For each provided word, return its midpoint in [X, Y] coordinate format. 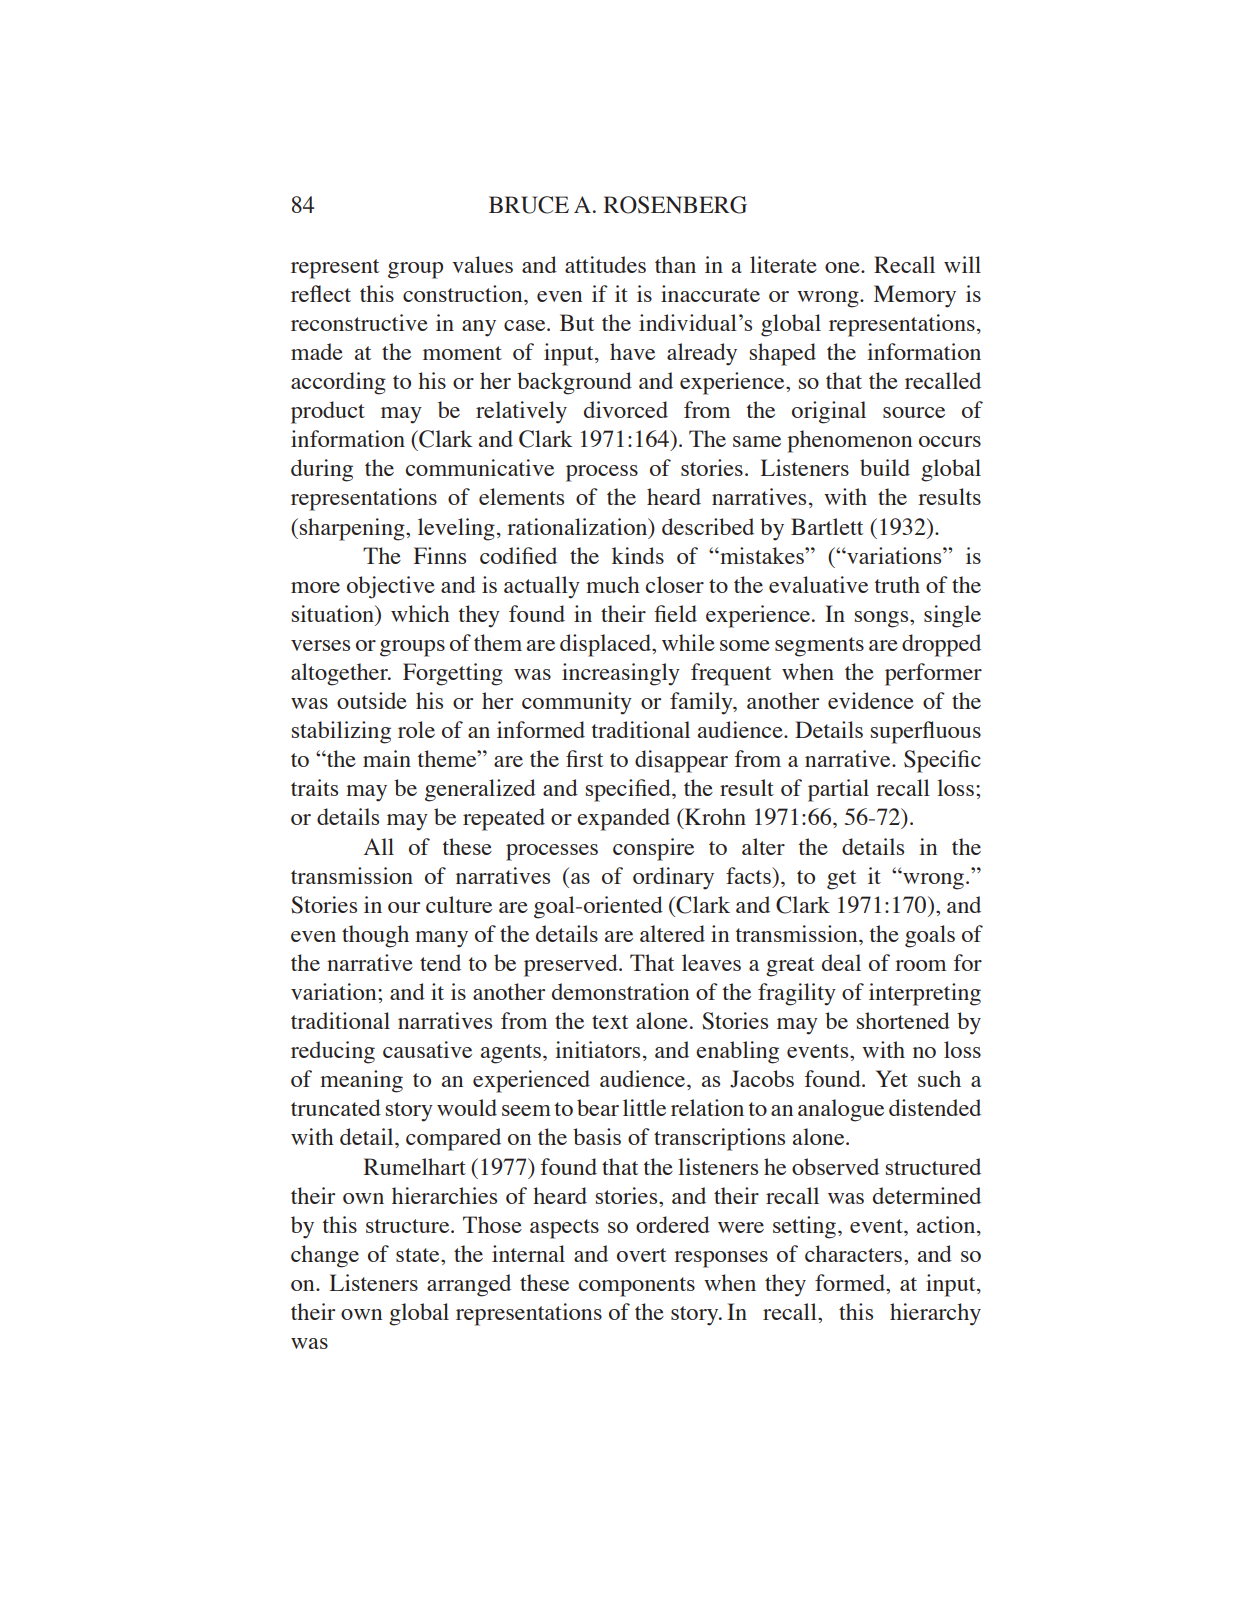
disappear [681, 761]
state [419, 1255]
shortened [903, 1020]
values [482, 264]
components [637, 1287]
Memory [915, 296]
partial [838, 790]
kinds [638, 555]
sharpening [353, 529]
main [387, 758]
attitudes [605, 264]
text [610, 1022]
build [885, 467]
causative [427, 1049]
